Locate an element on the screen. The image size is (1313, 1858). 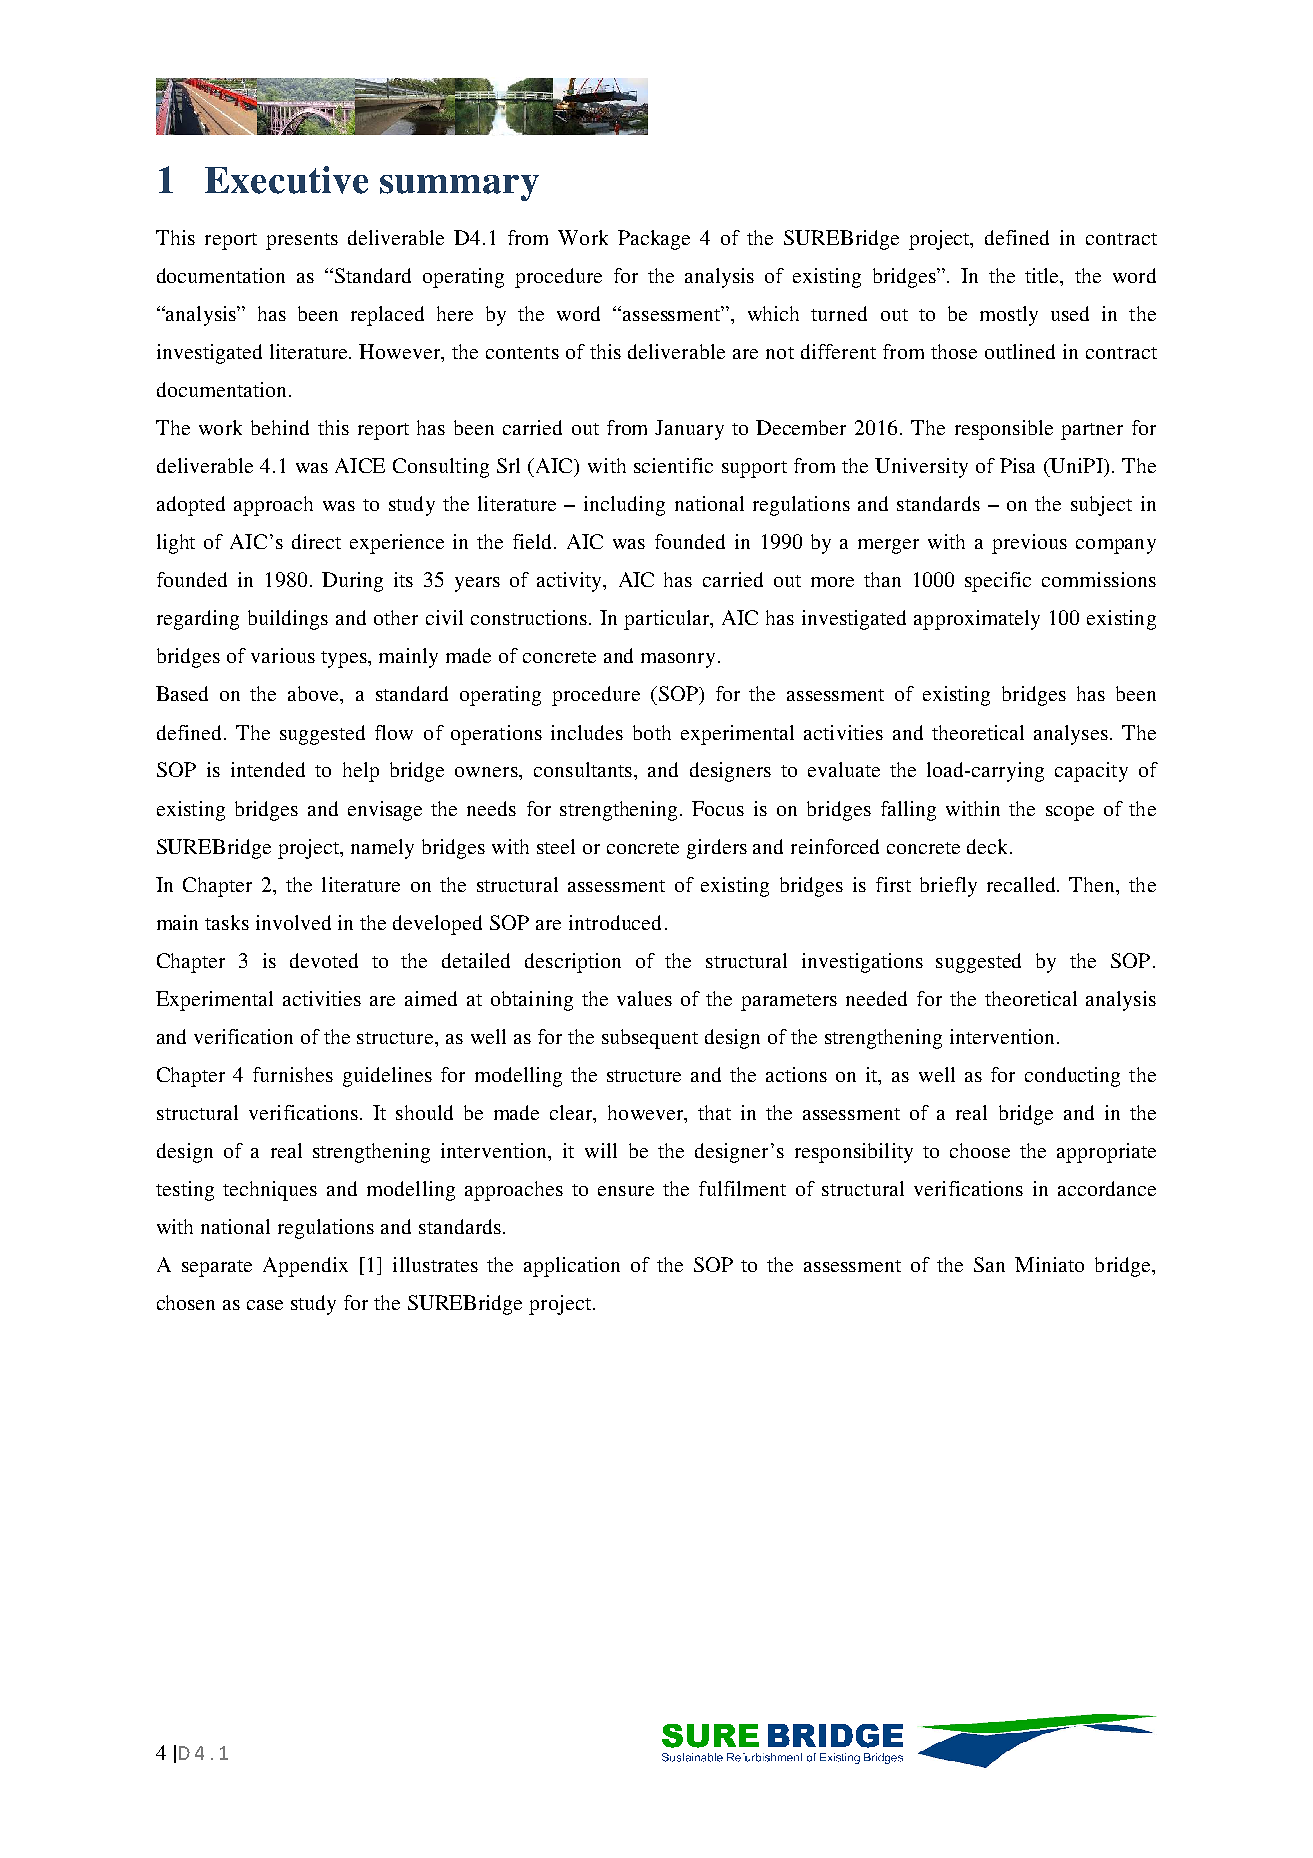
activity is located at coordinates (571, 582).
